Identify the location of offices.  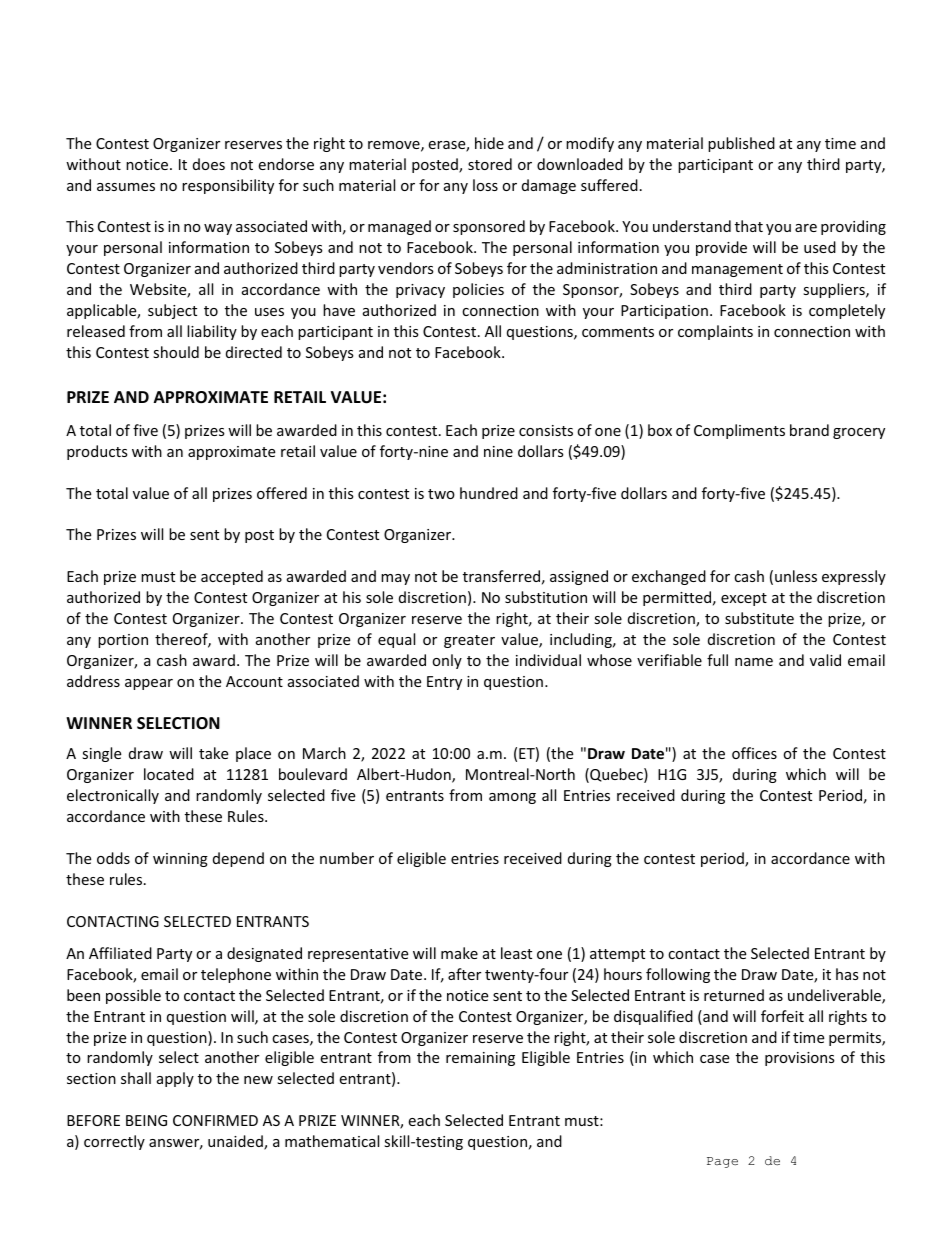
(754, 753).
